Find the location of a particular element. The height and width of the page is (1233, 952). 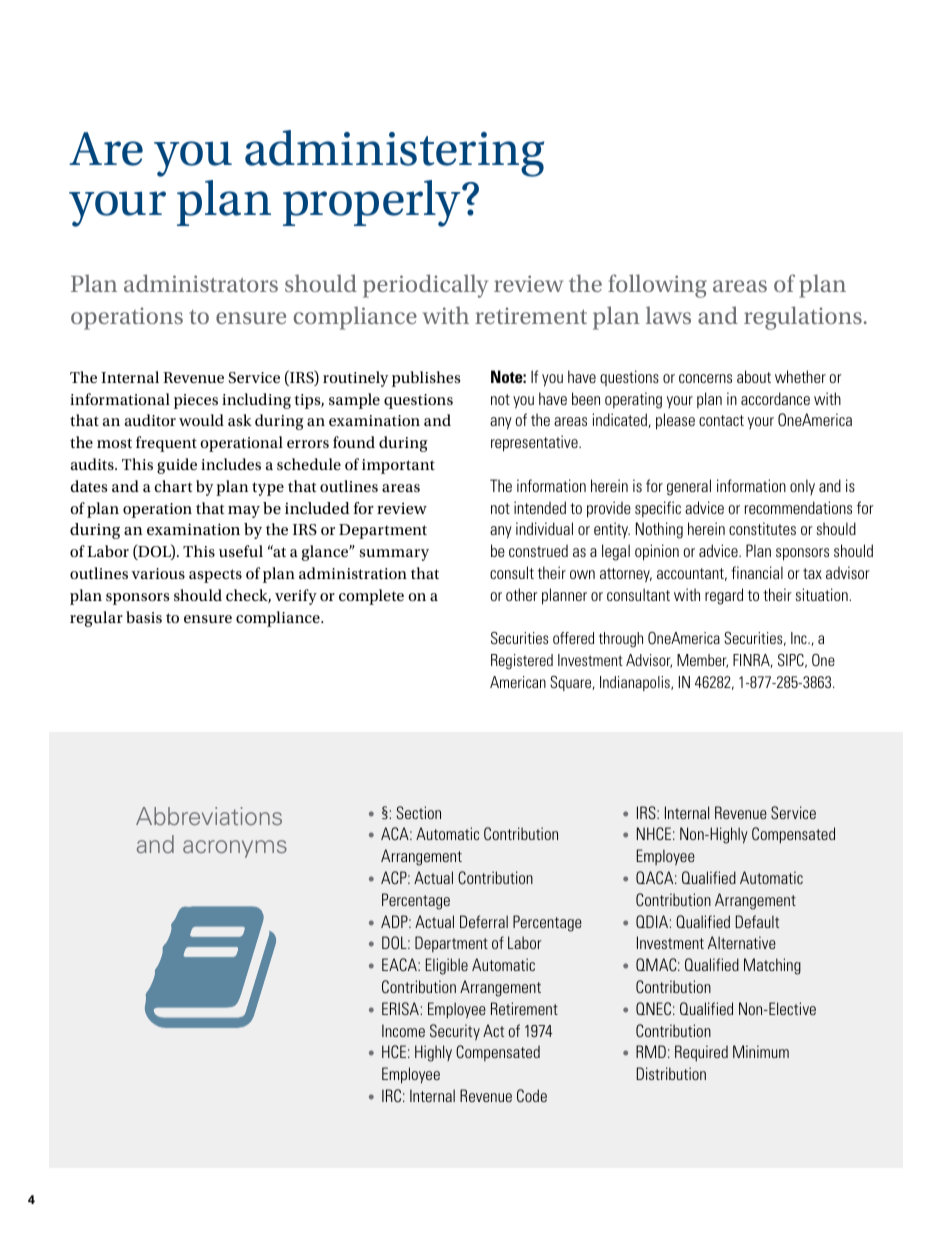

Abbreviations is located at coordinates (209, 816).
